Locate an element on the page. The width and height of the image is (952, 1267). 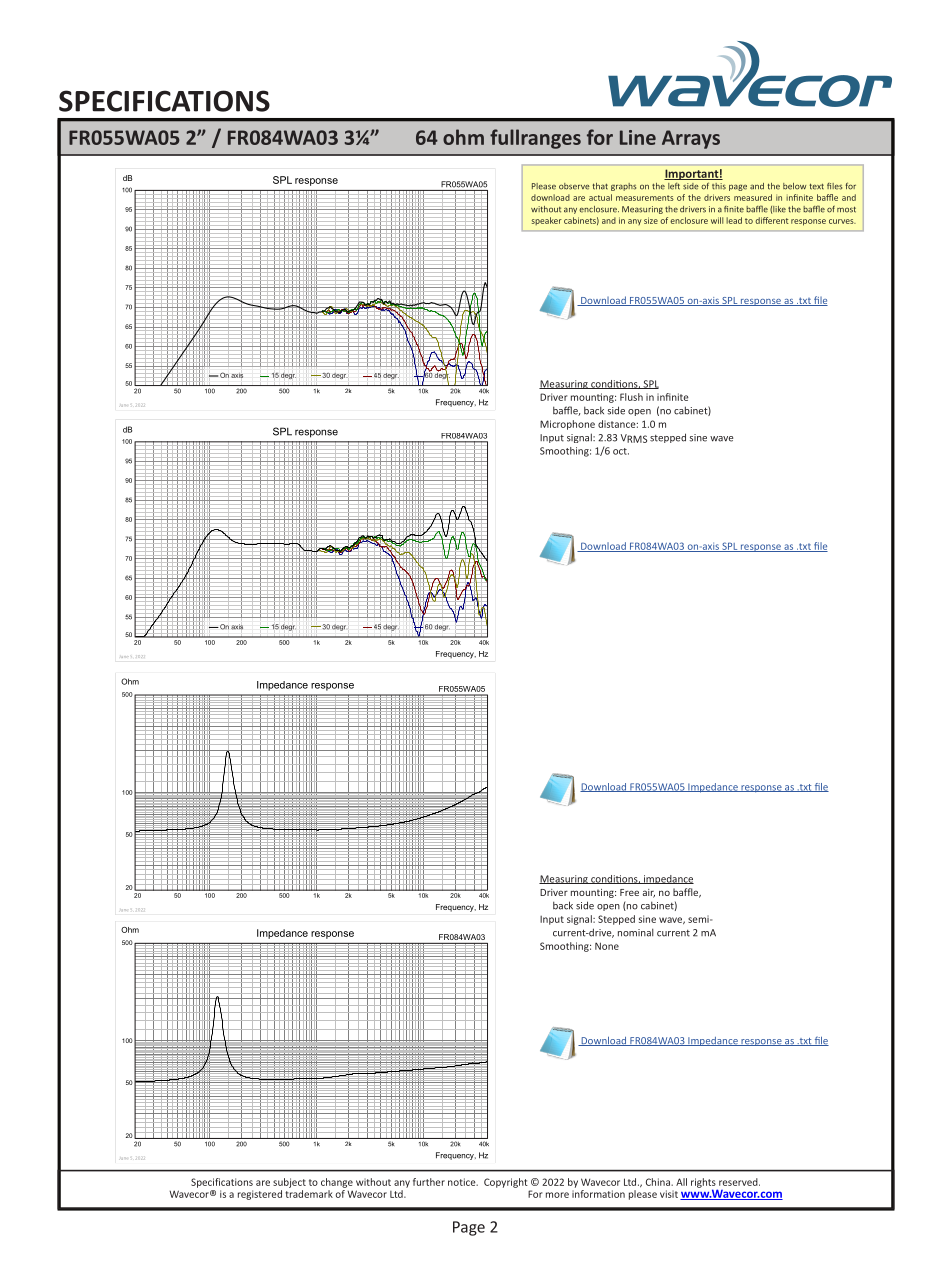
air is located at coordinates (649, 893).
